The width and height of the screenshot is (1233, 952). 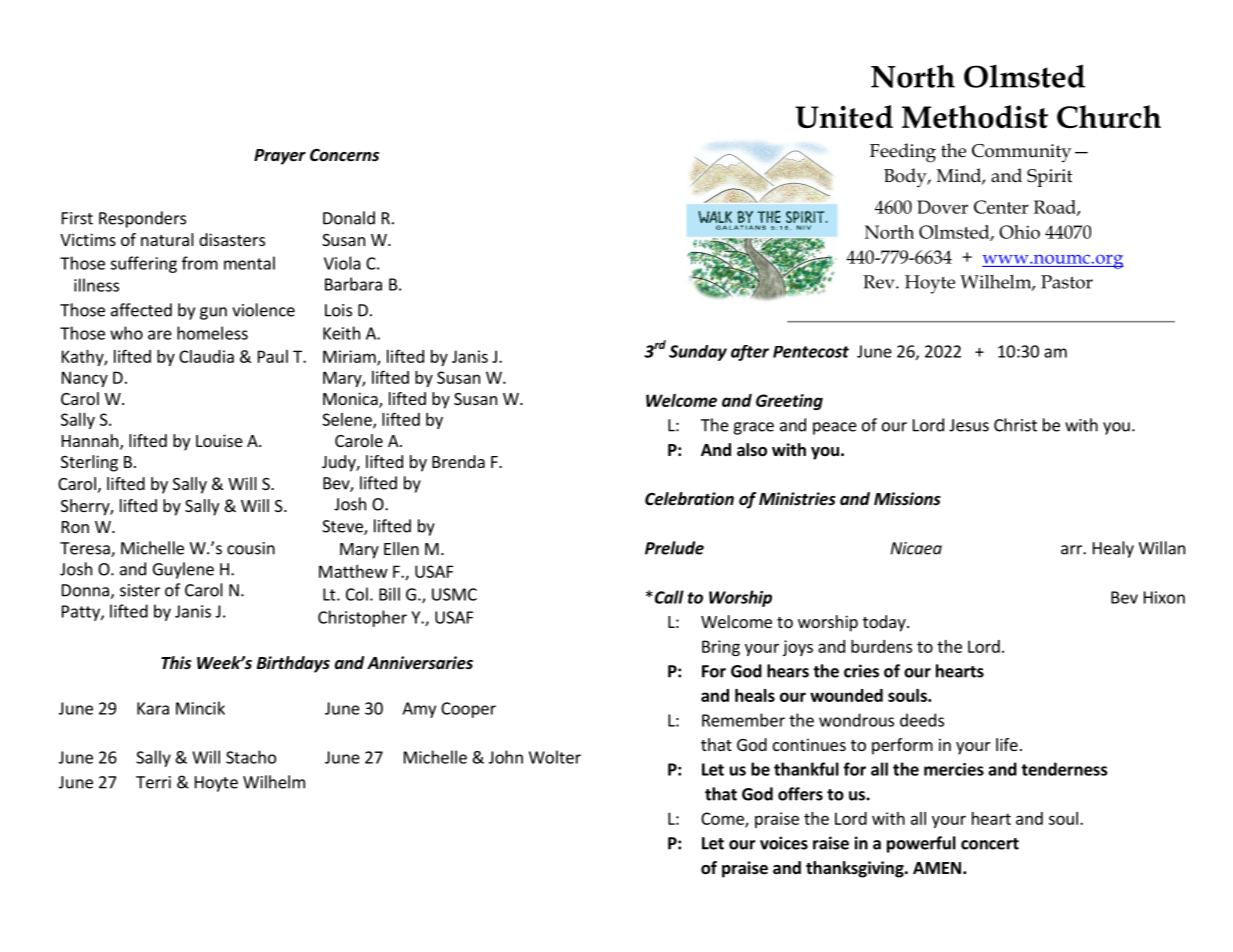 I want to click on Prayer, so click(x=280, y=157).
